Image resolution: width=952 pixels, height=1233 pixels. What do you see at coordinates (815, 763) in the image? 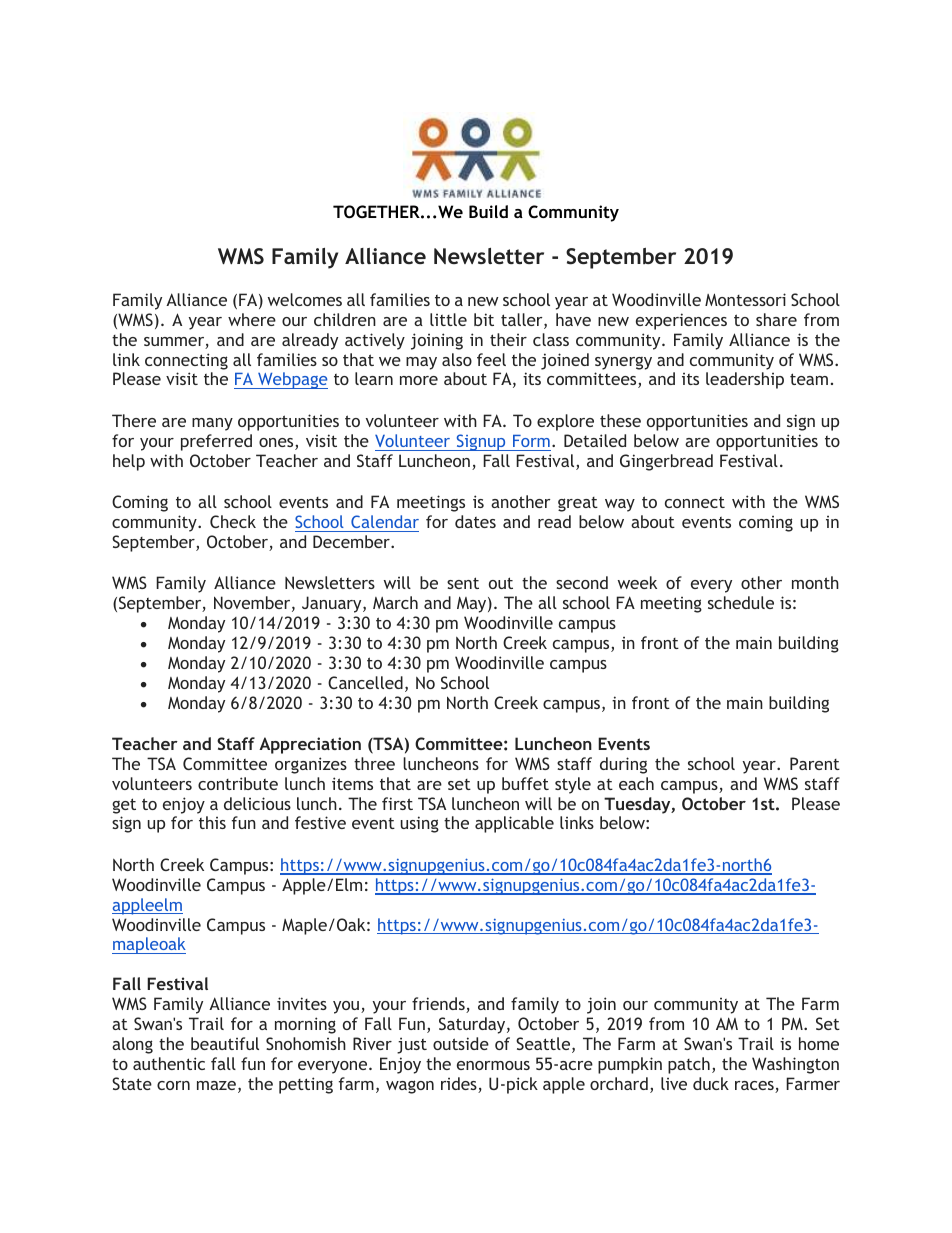
I see `Parent` at bounding box center [815, 763].
